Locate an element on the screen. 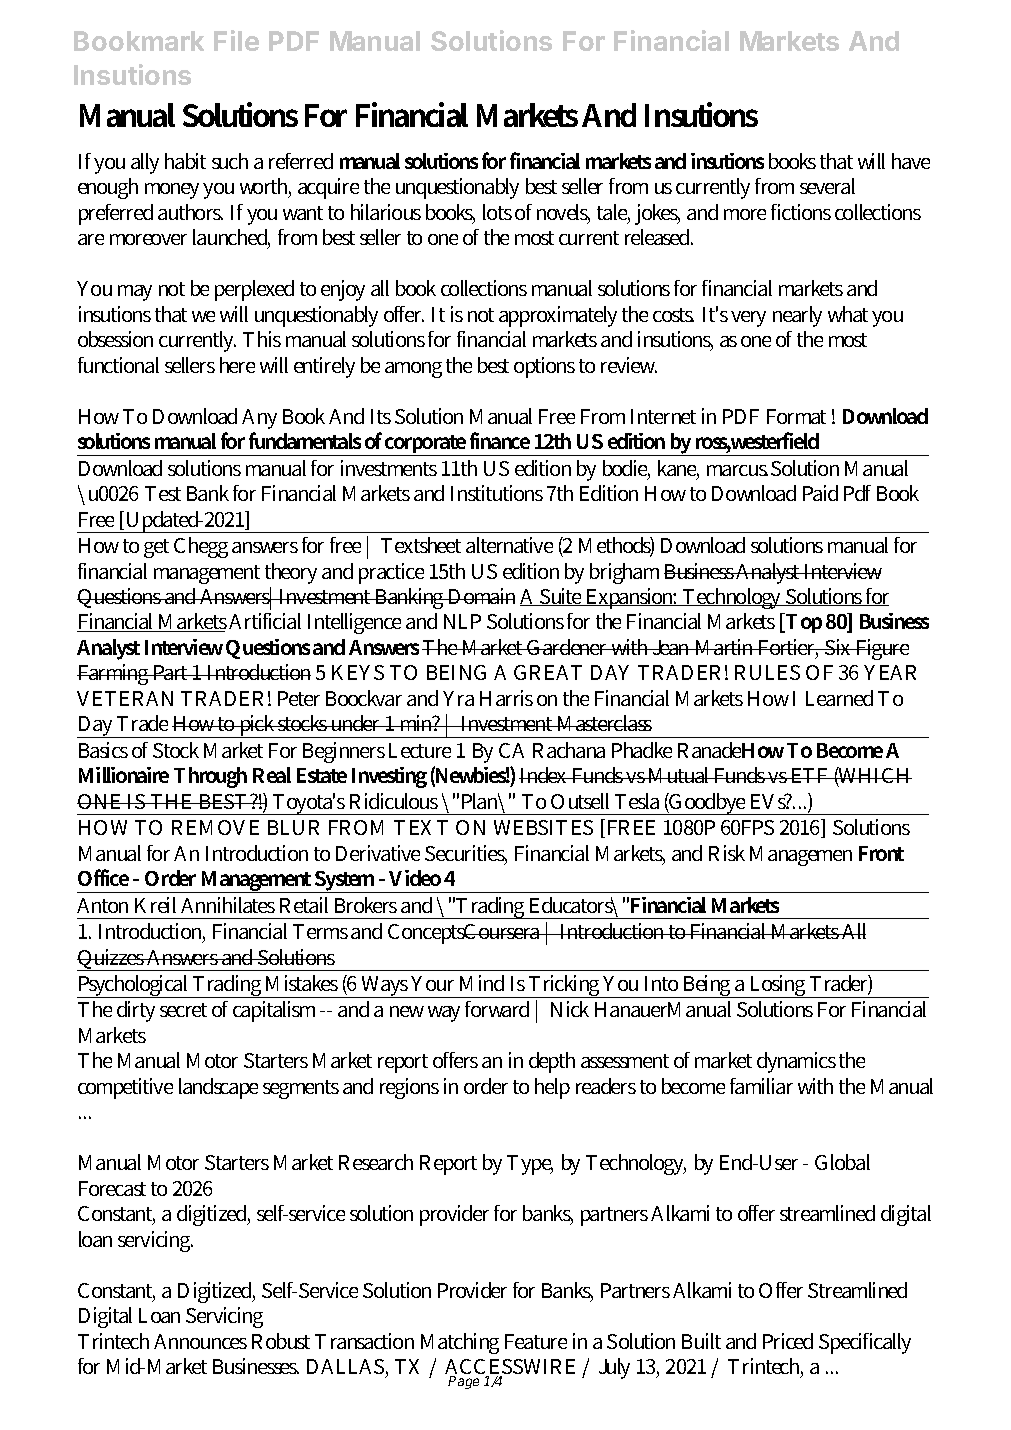 This screenshot has height=1430, width=1011. lots is located at coordinates (497, 212).
